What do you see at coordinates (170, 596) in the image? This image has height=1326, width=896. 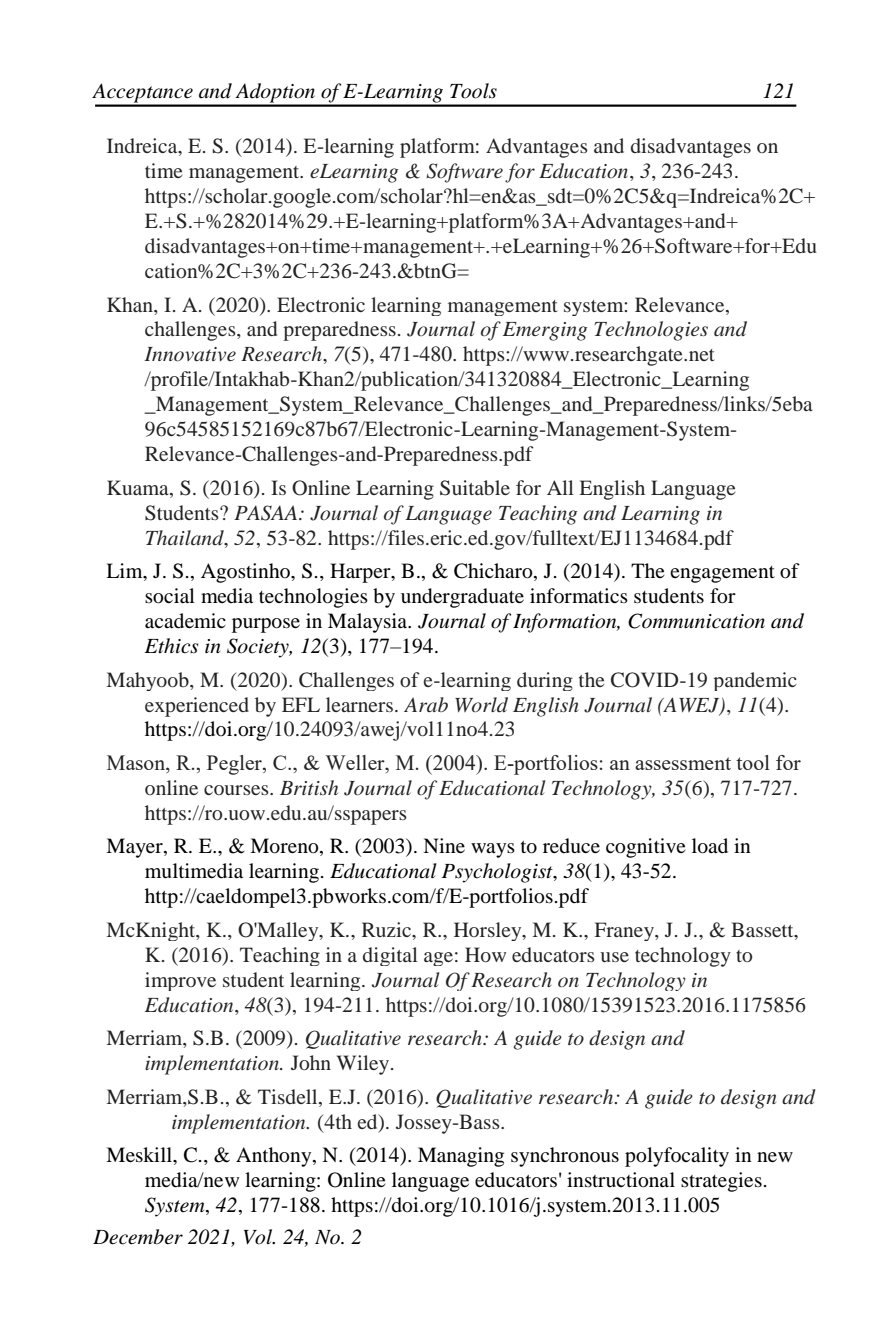 I see `social` at bounding box center [170, 596].
